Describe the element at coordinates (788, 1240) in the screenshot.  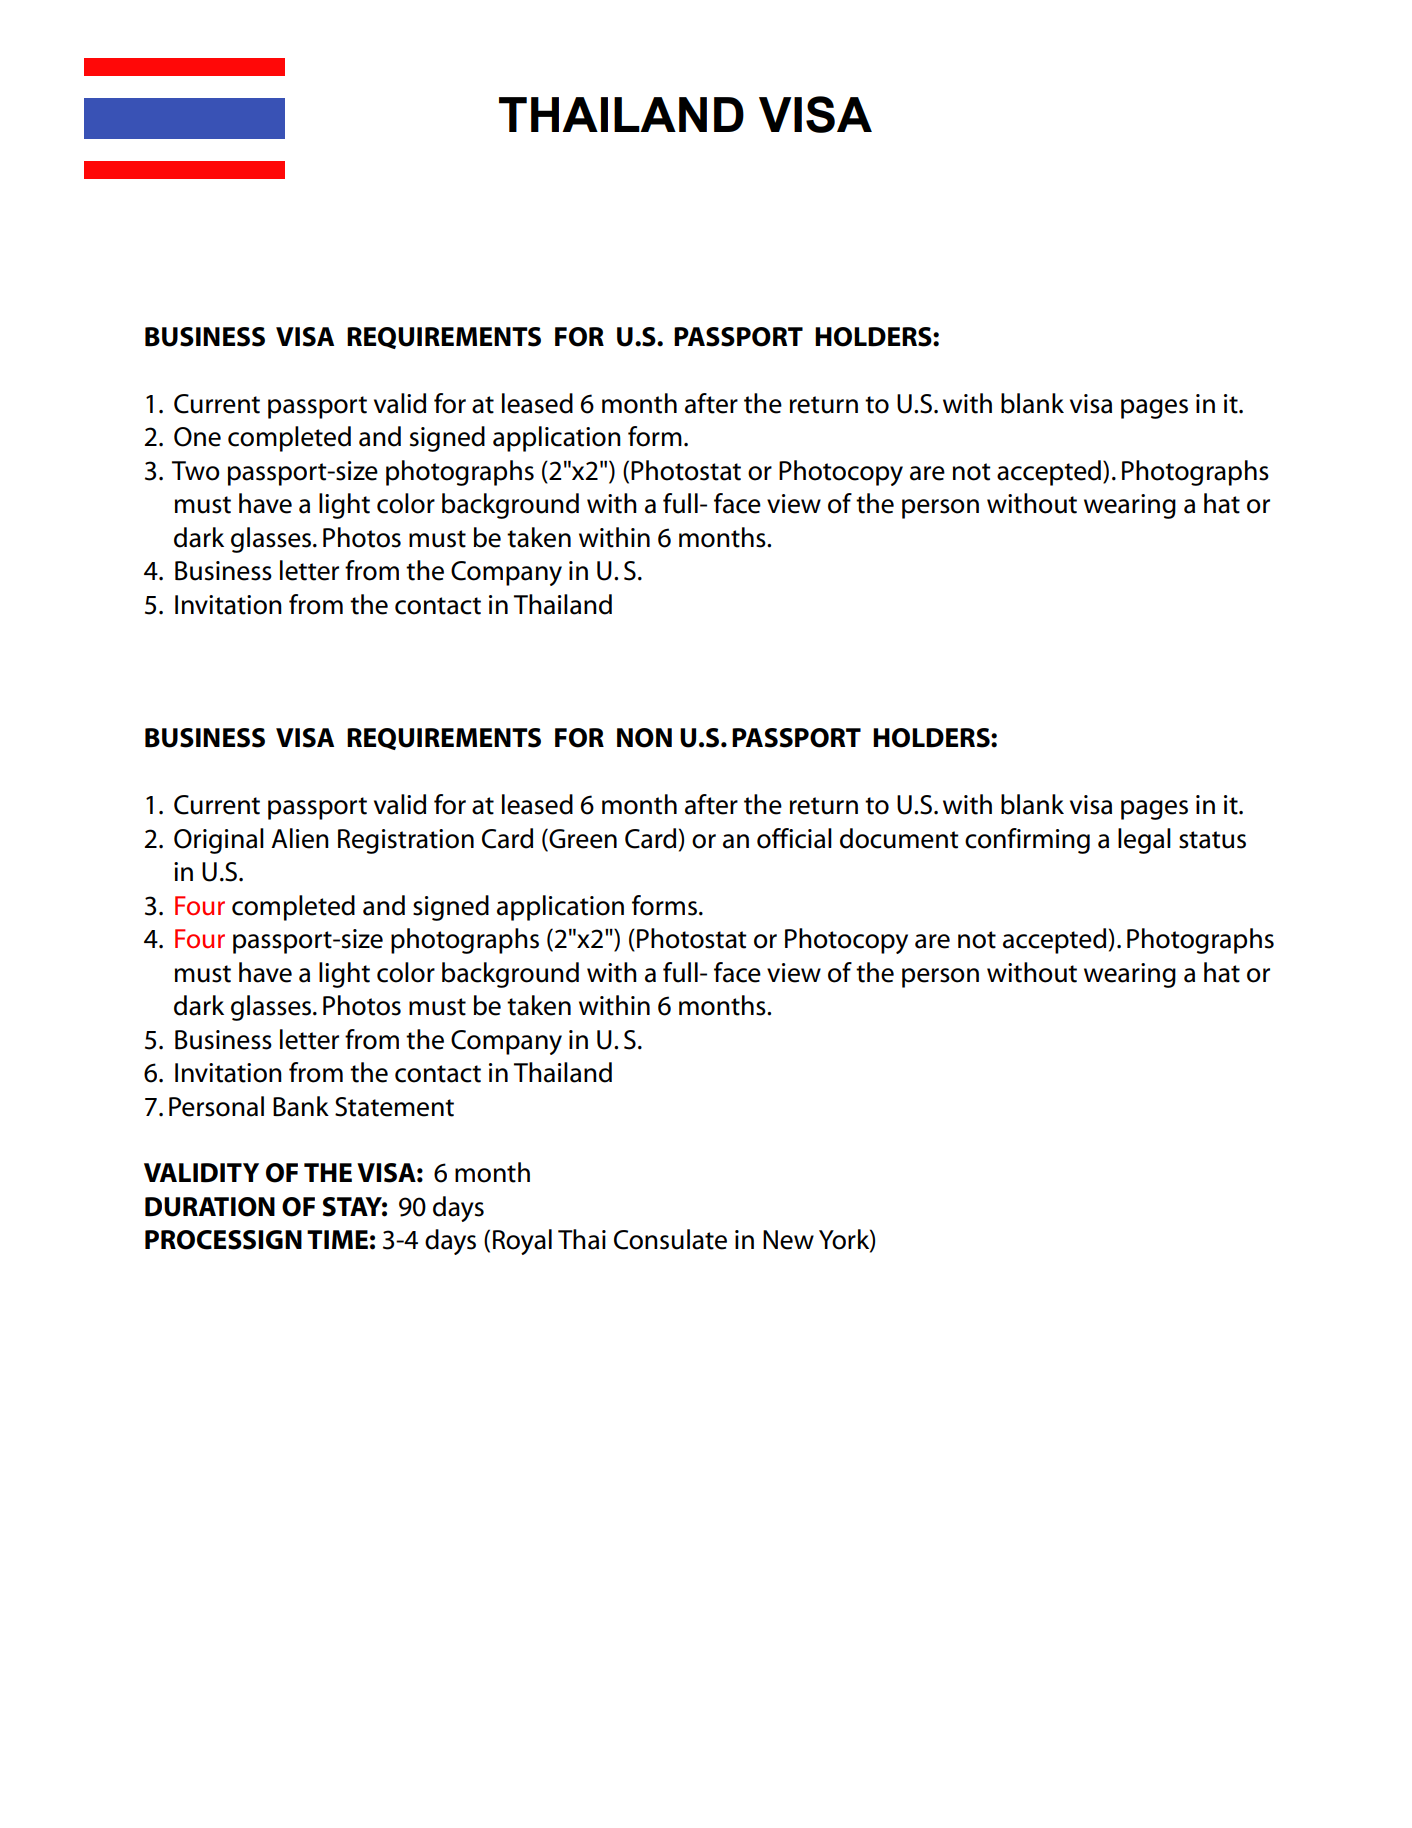
I see `New` at that location.
